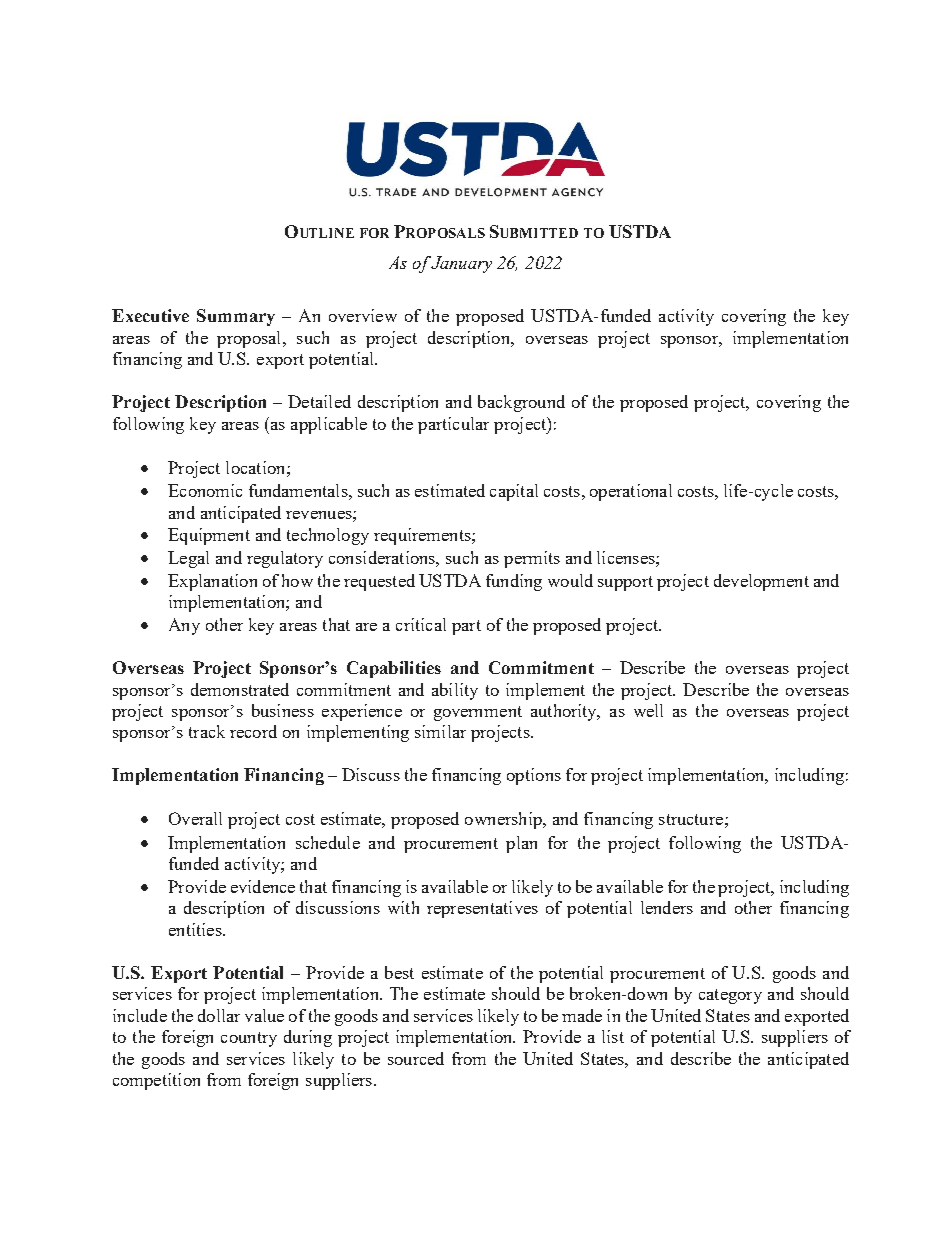 This screenshot has width=952, height=1233. Describe the element at coordinates (648, 710) in the screenshot. I see `well` at that location.
